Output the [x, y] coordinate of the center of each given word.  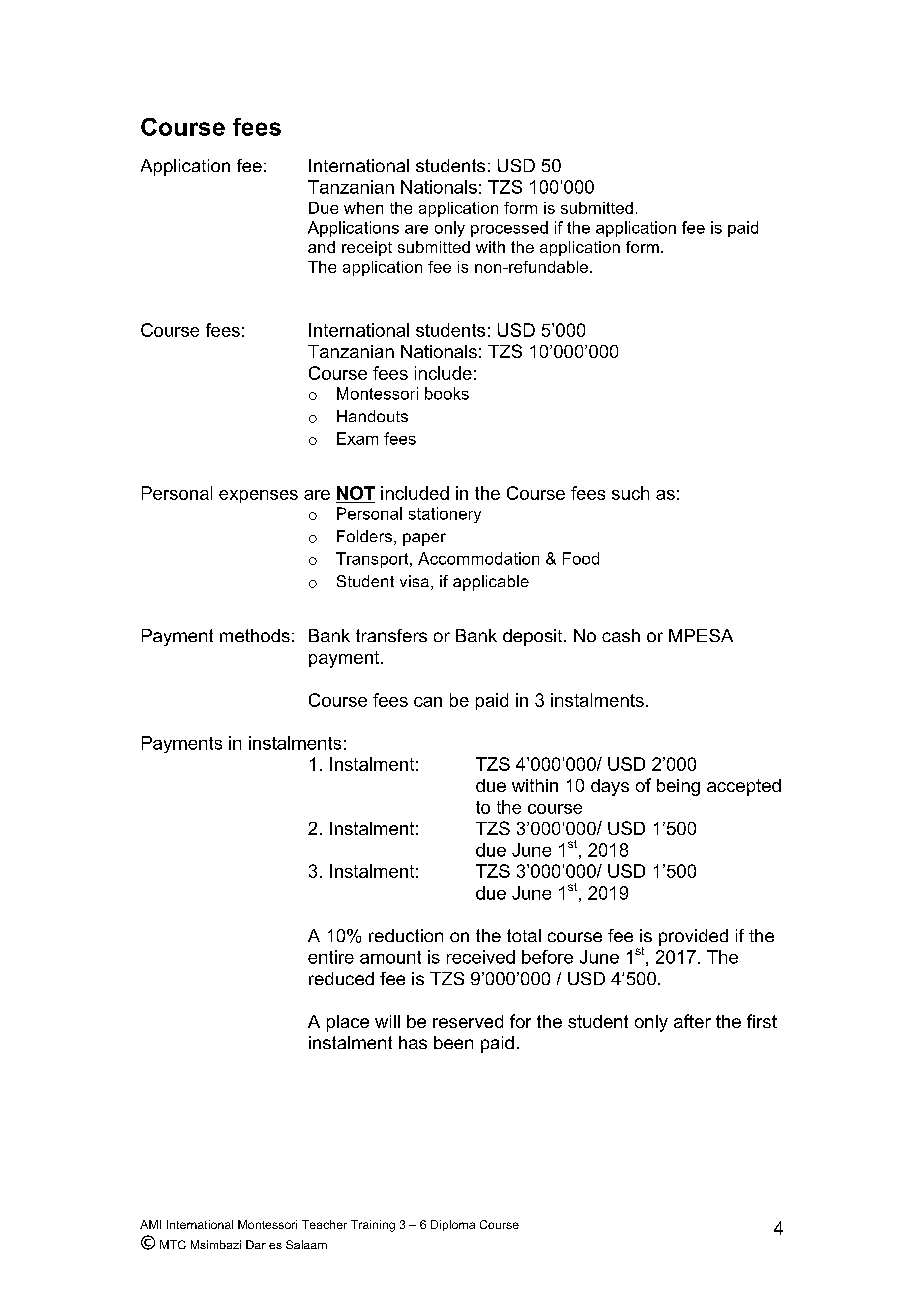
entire [331, 957]
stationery [445, 515]
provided [693, 937]
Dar [256, 1244]
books [447, 393]
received [481, 957]
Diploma [453, 1225]
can [428, 702]
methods [255, 635]
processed [509, 229]
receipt [367, 248]
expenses [258, 496]
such [630, 493]
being [678, 787]
